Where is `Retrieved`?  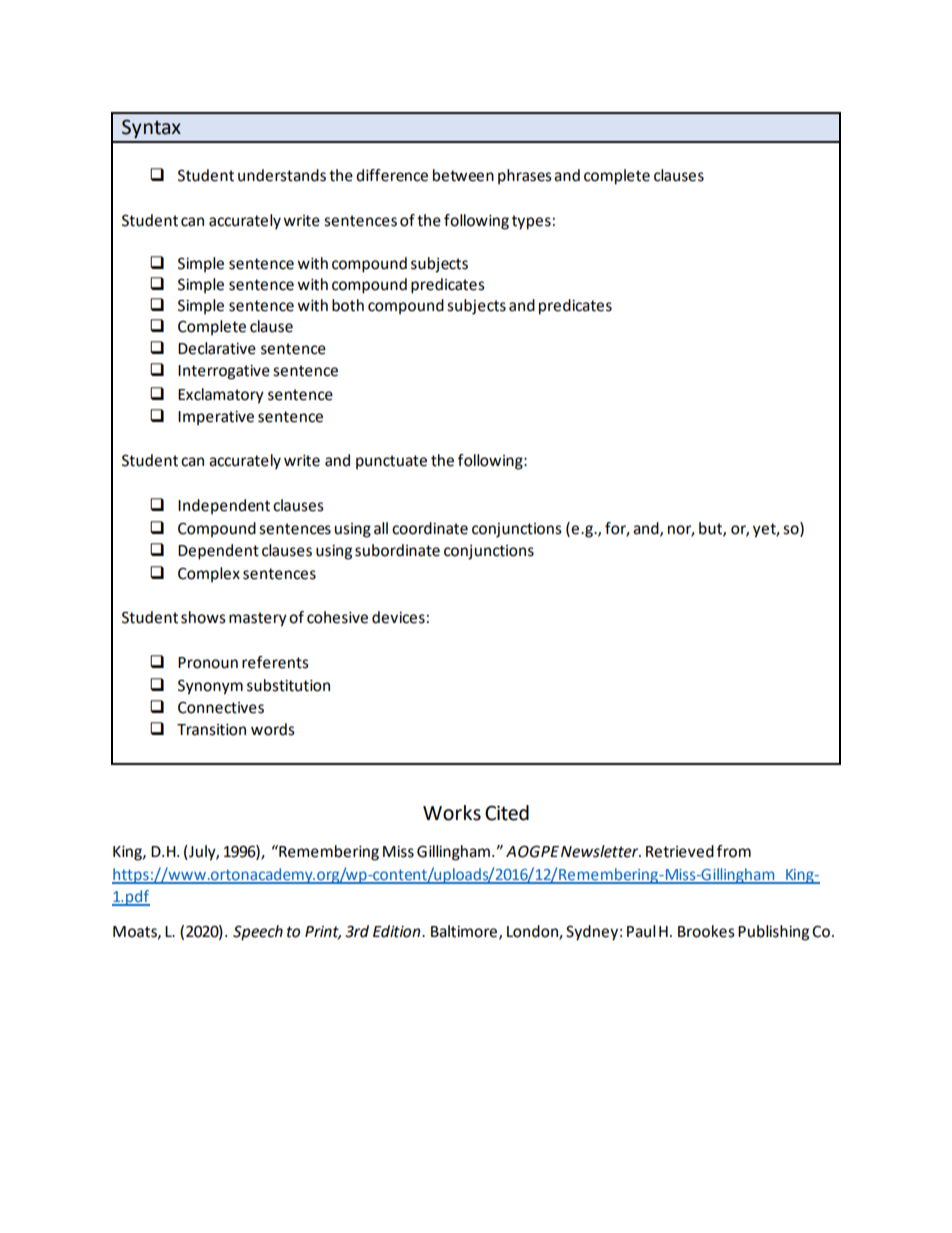
Retrieved is located at coordinates (680, 851).
